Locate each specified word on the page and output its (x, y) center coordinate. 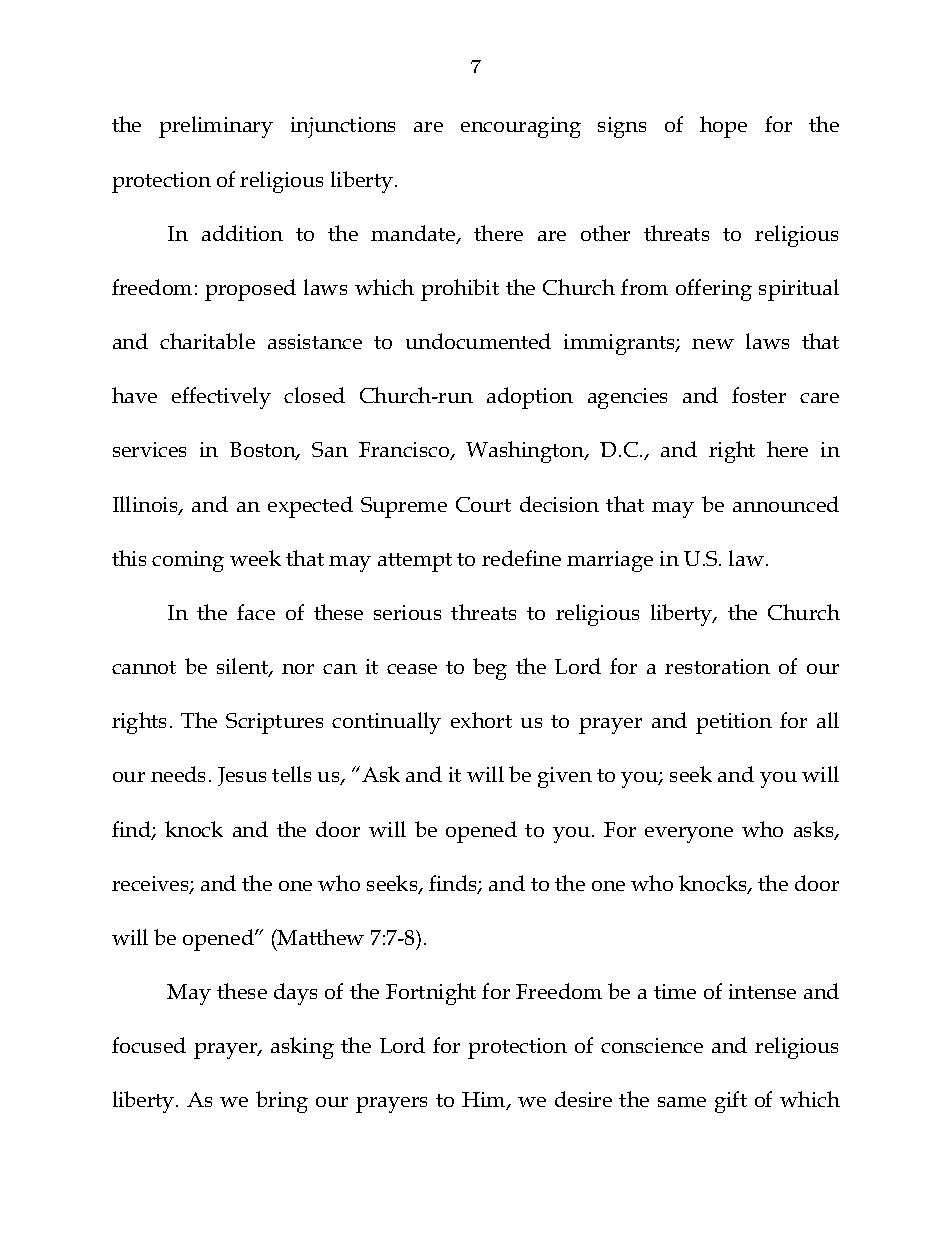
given (565, 777)
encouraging (521, 127)
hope (723, 127)
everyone (689, 835)
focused (149, 1045)
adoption (530, 398)
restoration (717, 666)
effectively (221, 398)
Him (485, 1101)
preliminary (216, 127)
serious (407, 612)
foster (759, 395)
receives (151, 885)
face (256, 612)
